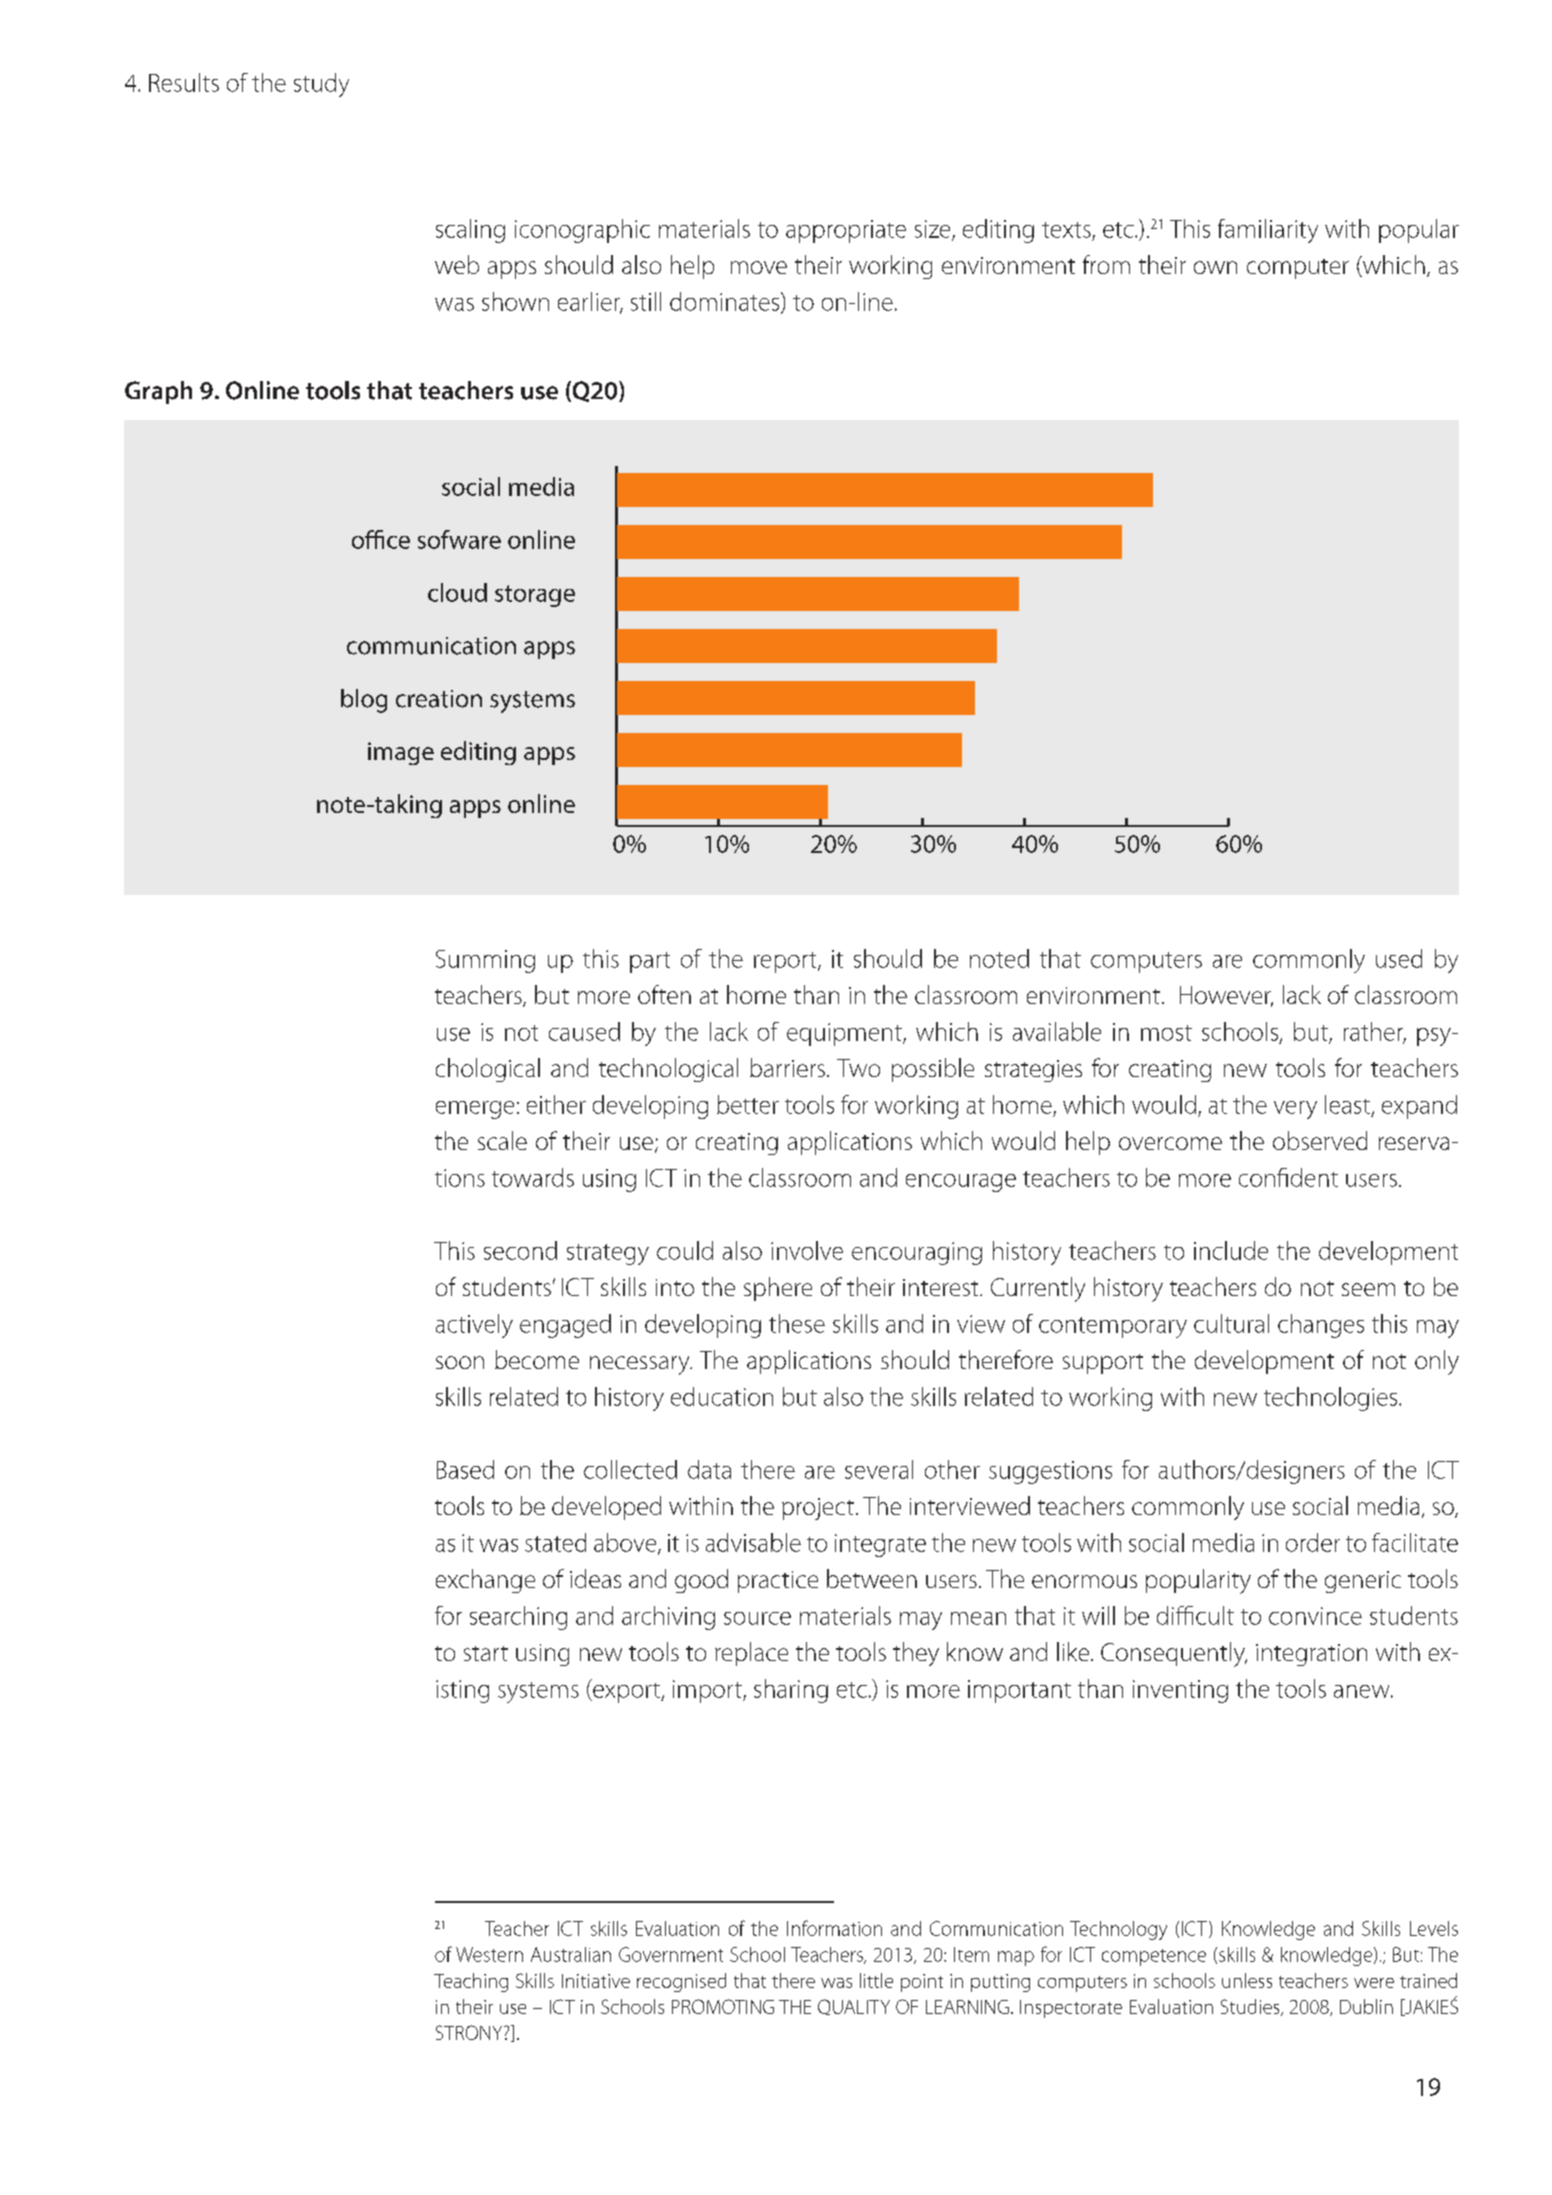 This page has height=2195, width=1552. I want to click on storage, so click(535, 596).
